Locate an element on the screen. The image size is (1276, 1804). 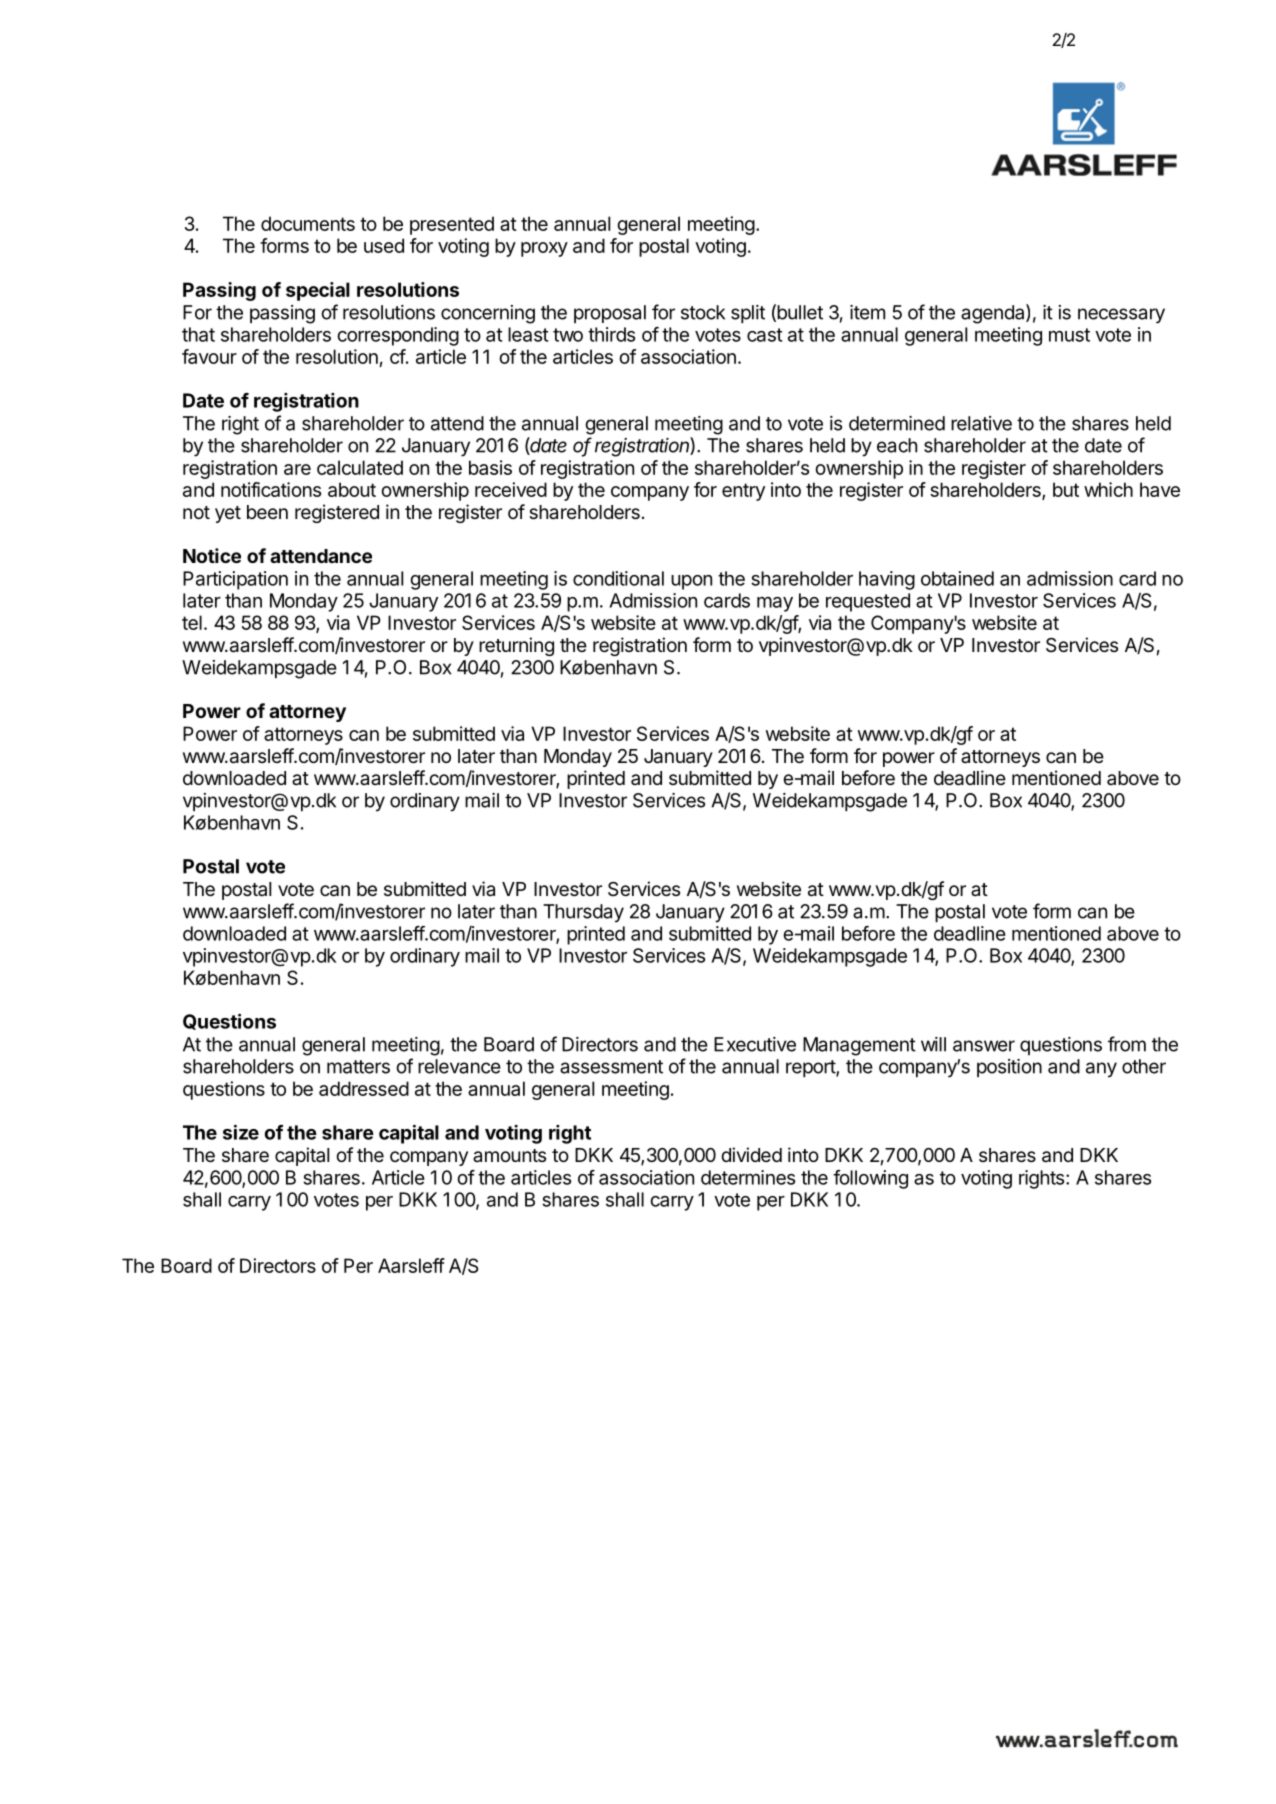
upon is located at coordinates (691, 582).
